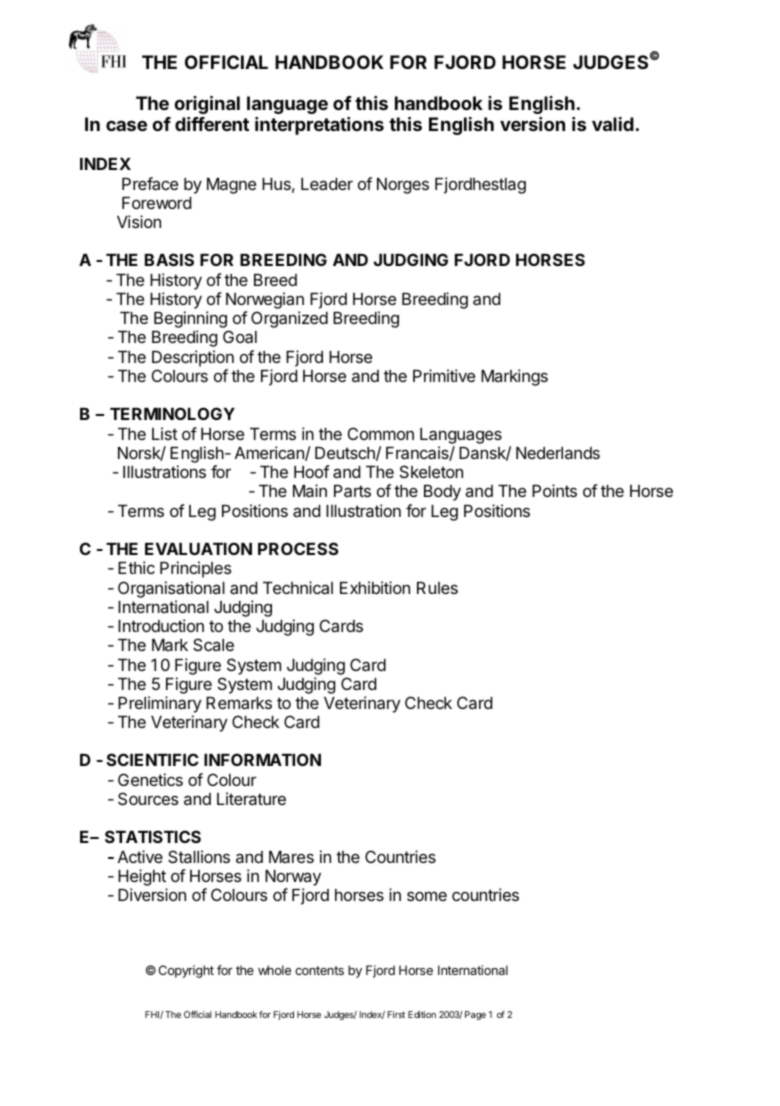 This screenshot has height=1106, width=780. What do you see at coordinates (262, 759) in the screenshot?
I see `INFORMATION` at bounding box center [262, 759].
